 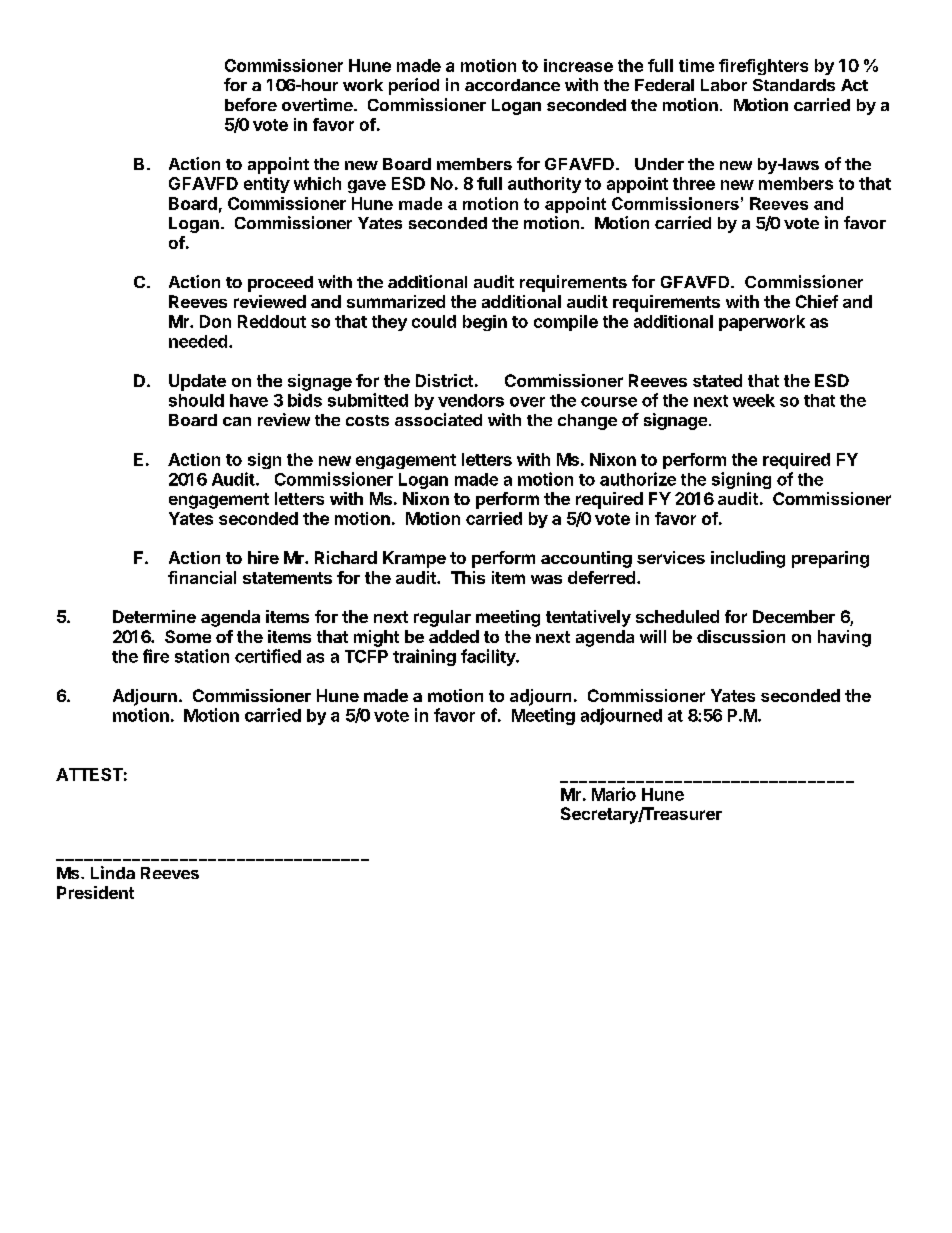 I want to click on begin, so click(x=485, y=323).
